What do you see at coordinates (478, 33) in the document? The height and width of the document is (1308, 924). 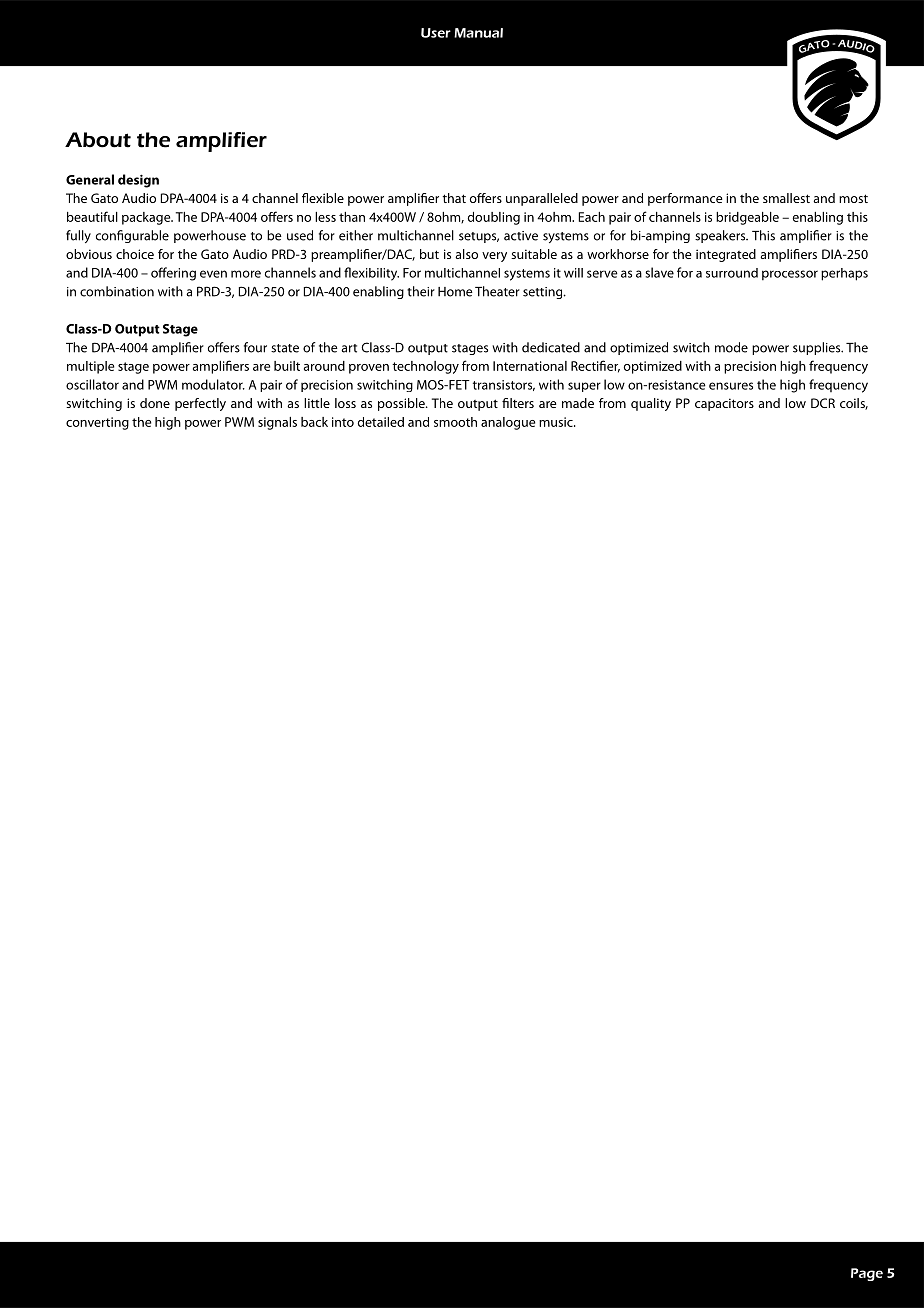 I see `Manual` at bounding box center [478, 33].
